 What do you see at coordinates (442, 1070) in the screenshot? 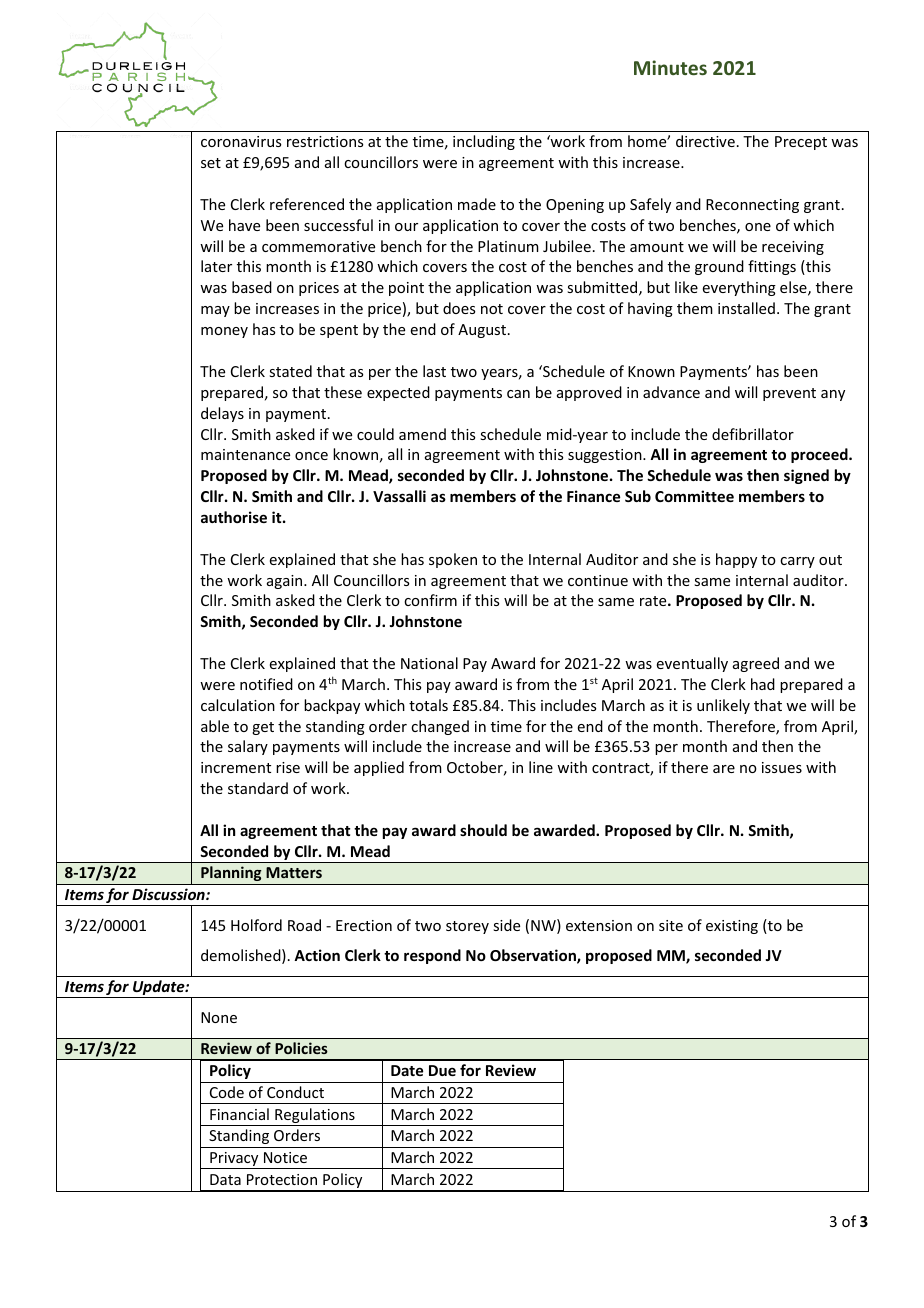
I see `Due` at bounding box center [442, 1070].
